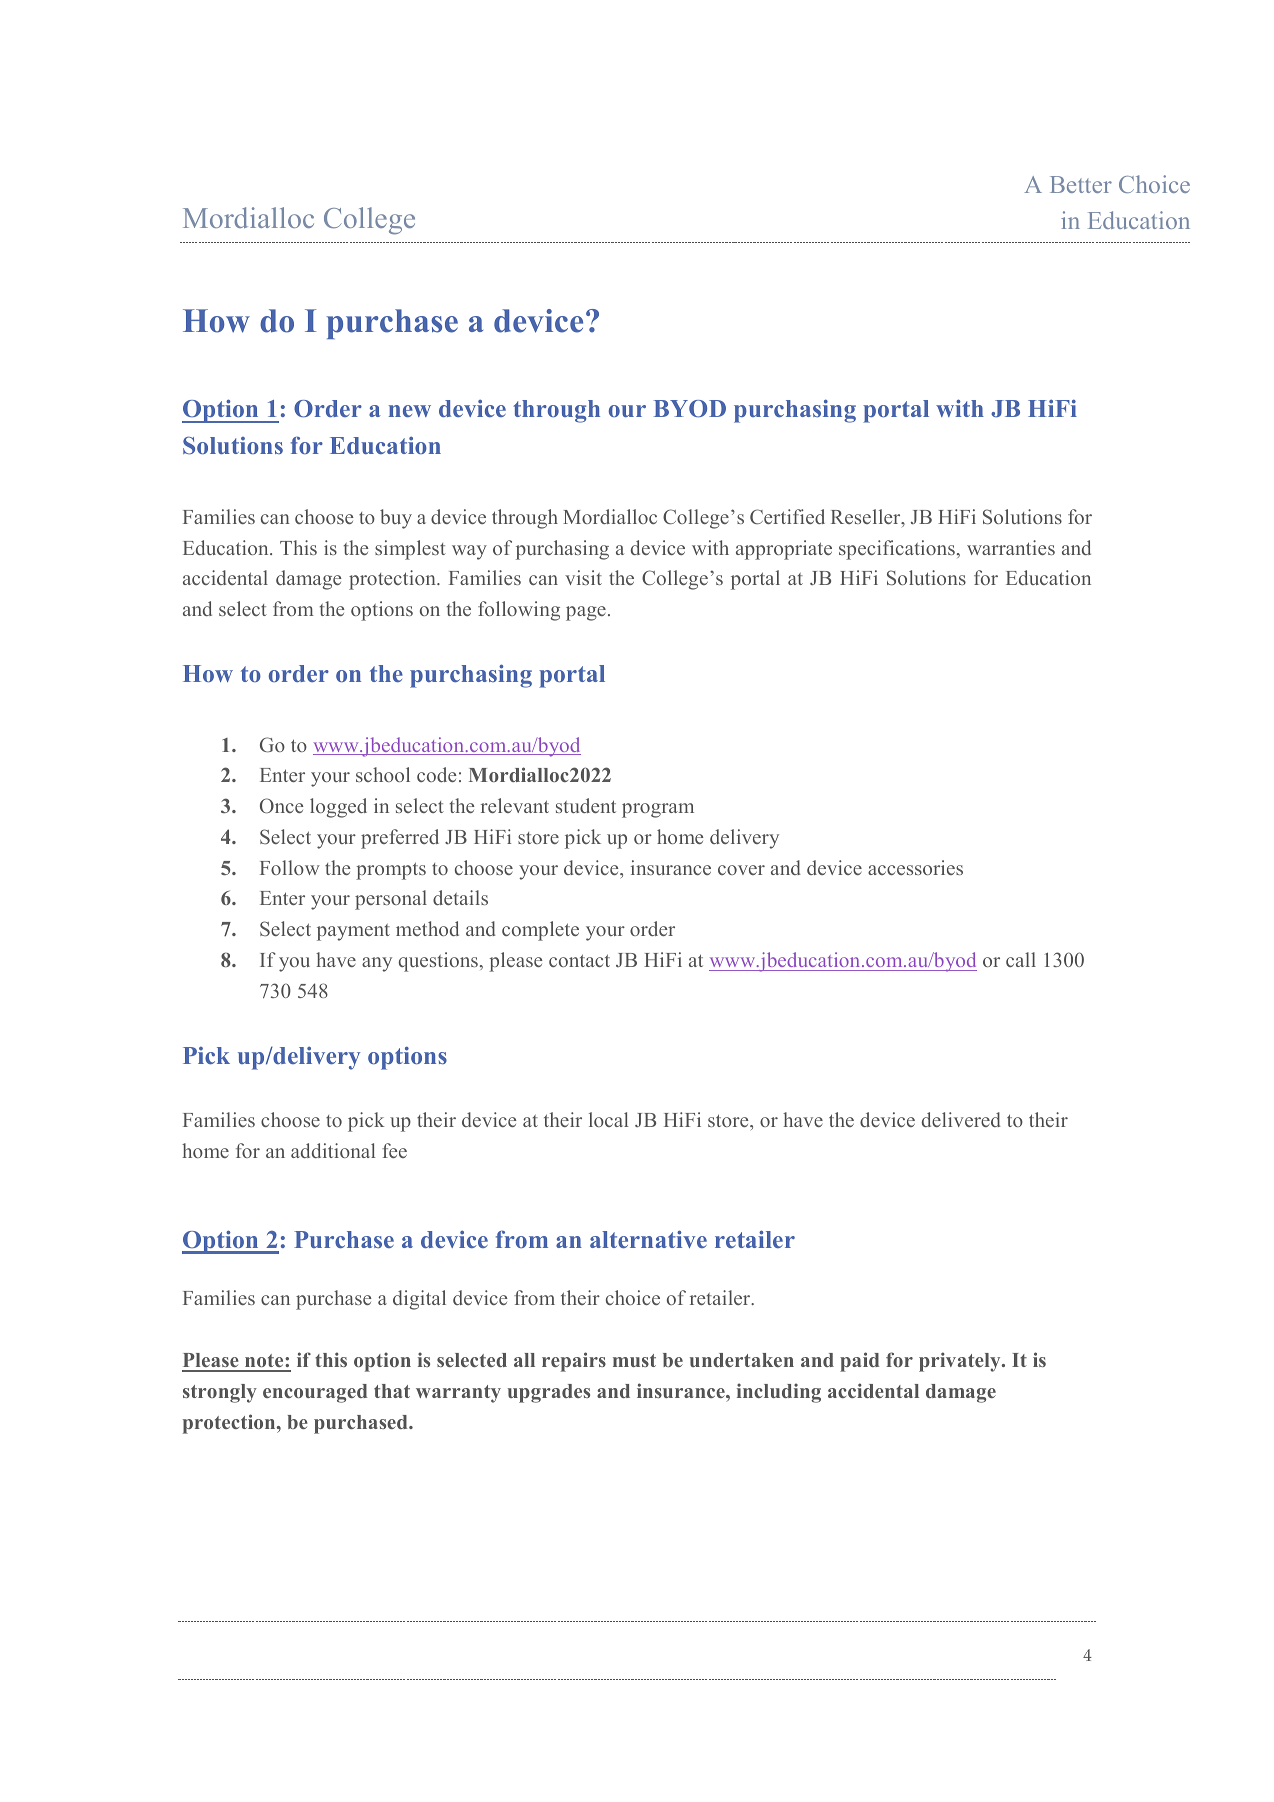 The height and width of the page is (1802, 1274). Describe the element at coordinates (315, 1393) in the page. I see `encouraged` at that location.
